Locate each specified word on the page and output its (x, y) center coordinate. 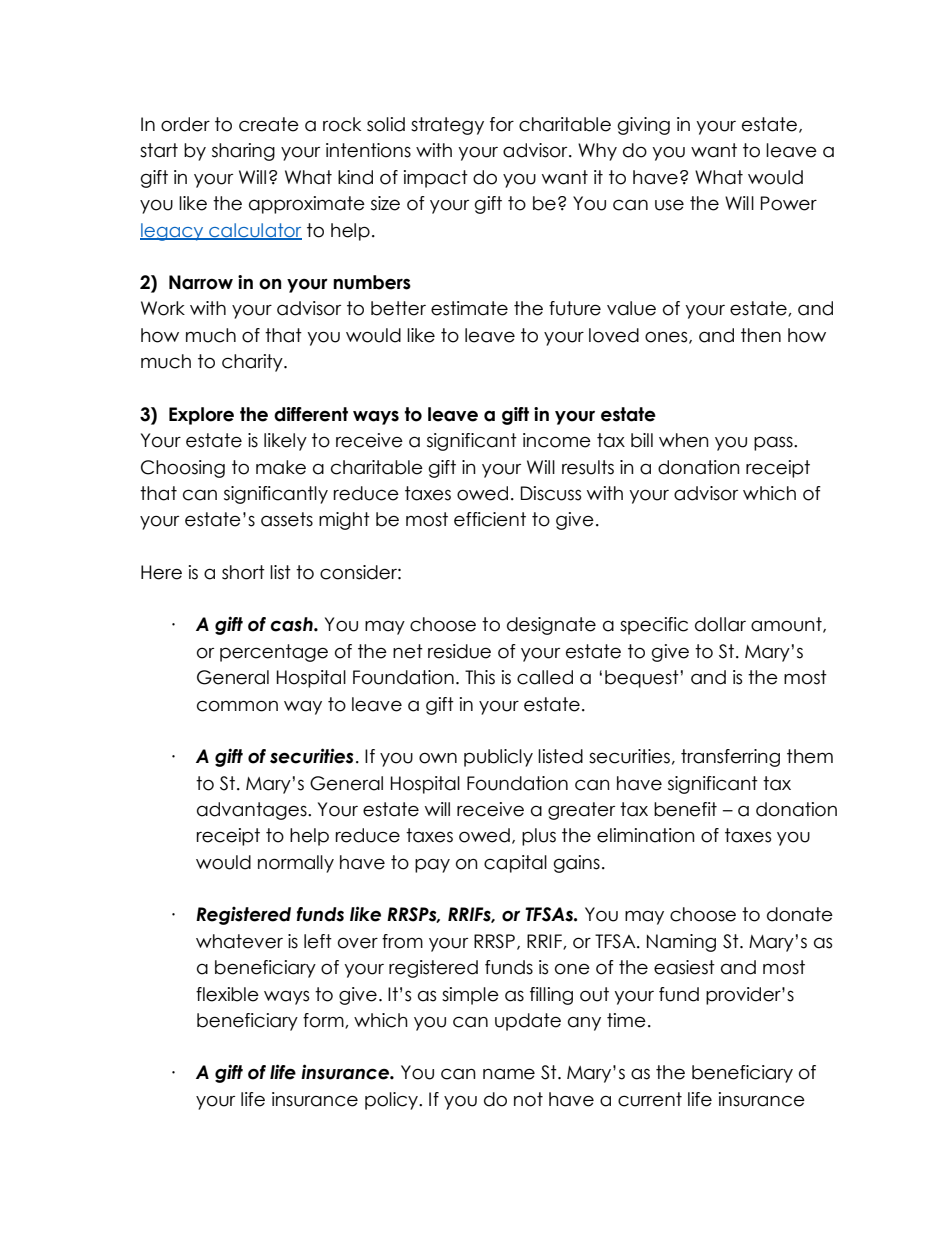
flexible (227, 994)
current (650, 1099)
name (509, 1074)
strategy (447, 126)
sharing (243, 152)
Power (789, 203)
